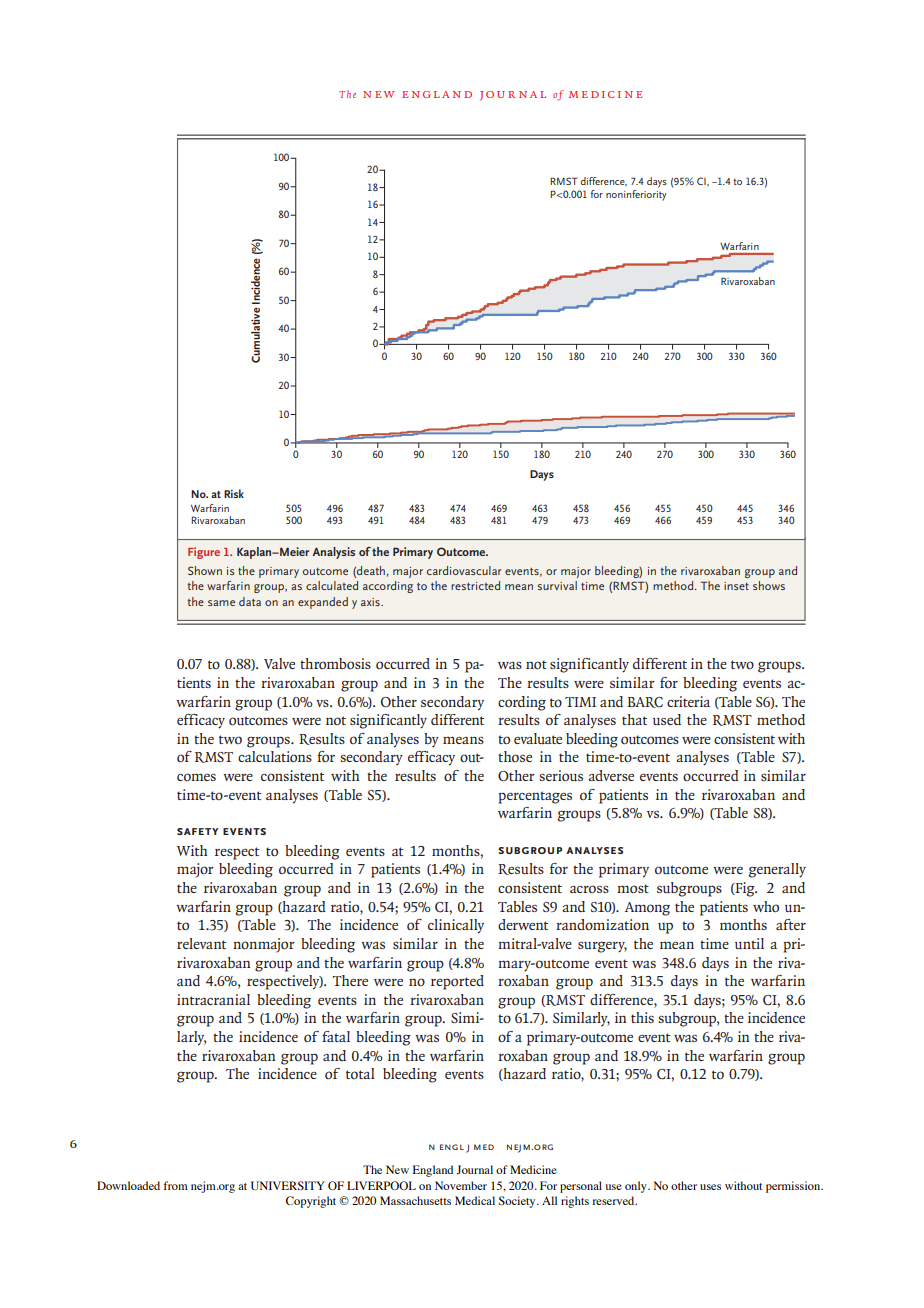 Image resolution: width=924 pixels, height=1308 pixels. I want to click on used, so click(667, 719).
